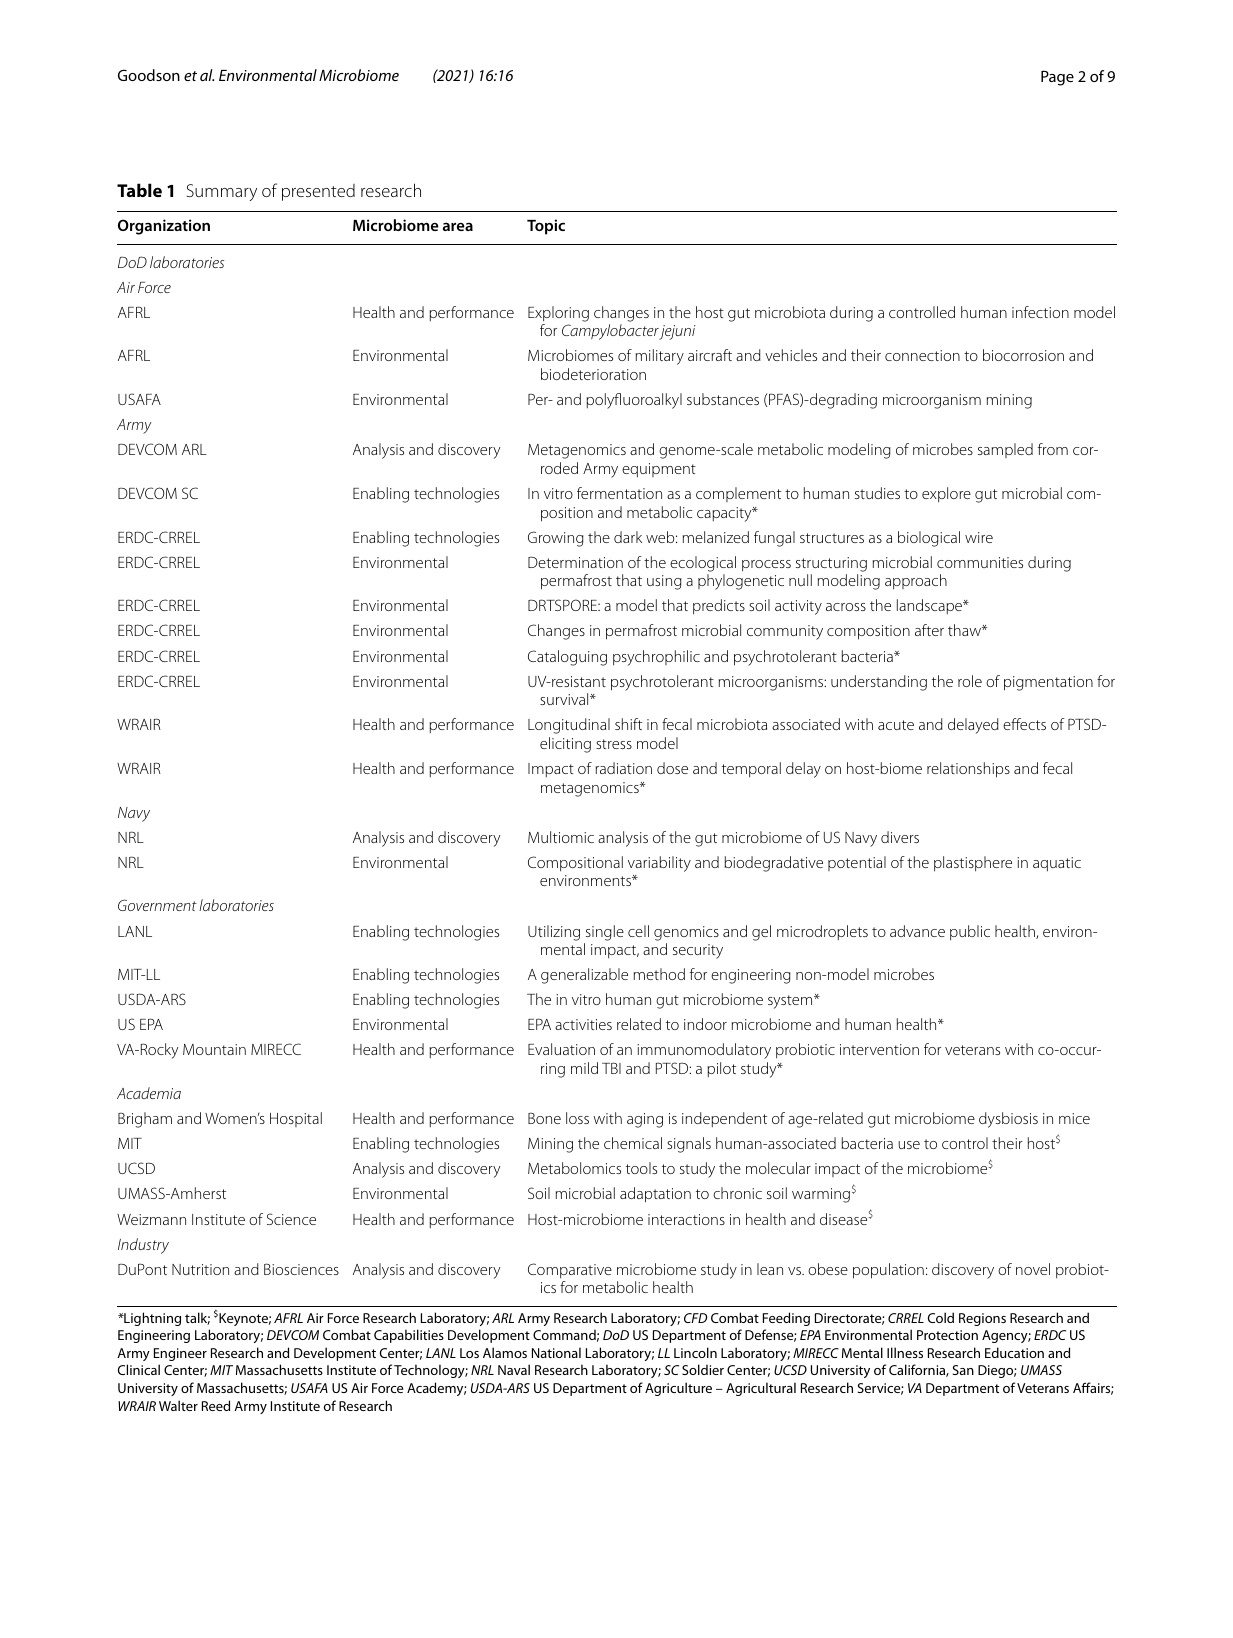  What do you see at coordinates (968, 770) in the screenshot?
I see `relationships` at bounding box center [968, 770].
